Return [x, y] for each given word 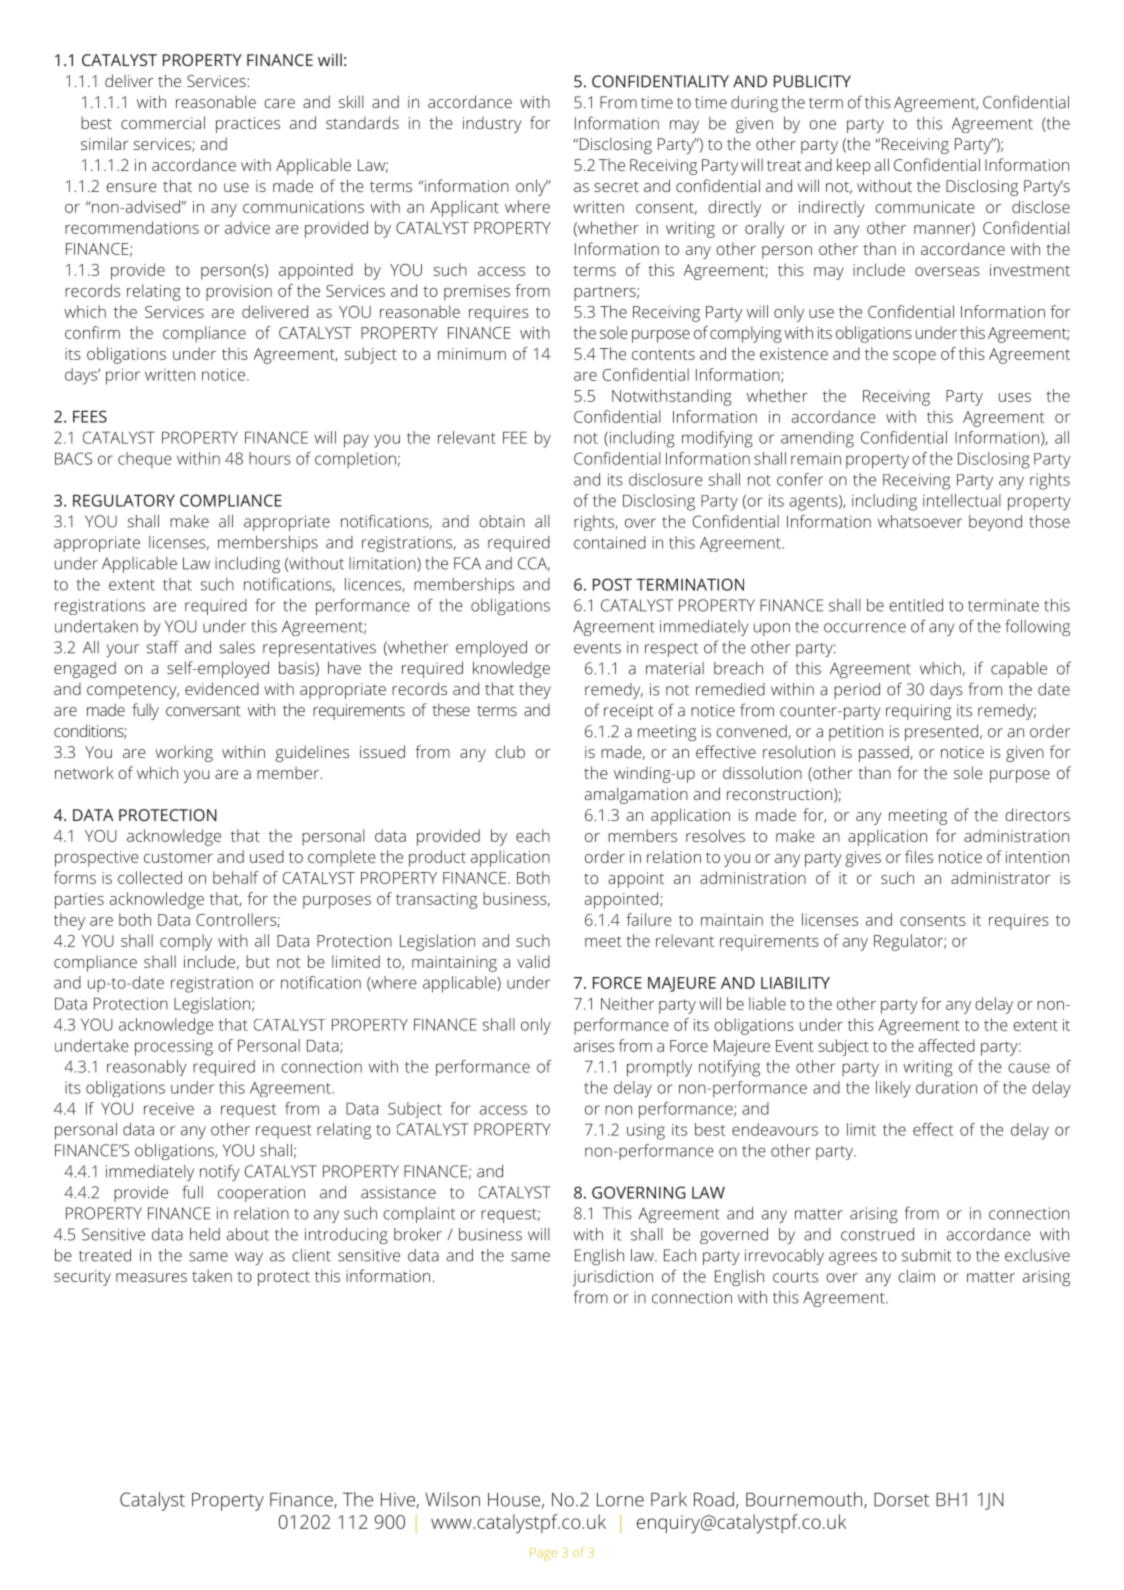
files [919, 856]
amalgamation [636, 795]
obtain [502, 521]
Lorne [620, 1500]
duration [946, 1087]
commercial [163, 122]
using [646, 1132]
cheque [145, 460]
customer [178, 857]
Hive [398, 1500]
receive [169, 1108]
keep [854, 166]
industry [492, 124]
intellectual [962, 500]
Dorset [901, 1499]
